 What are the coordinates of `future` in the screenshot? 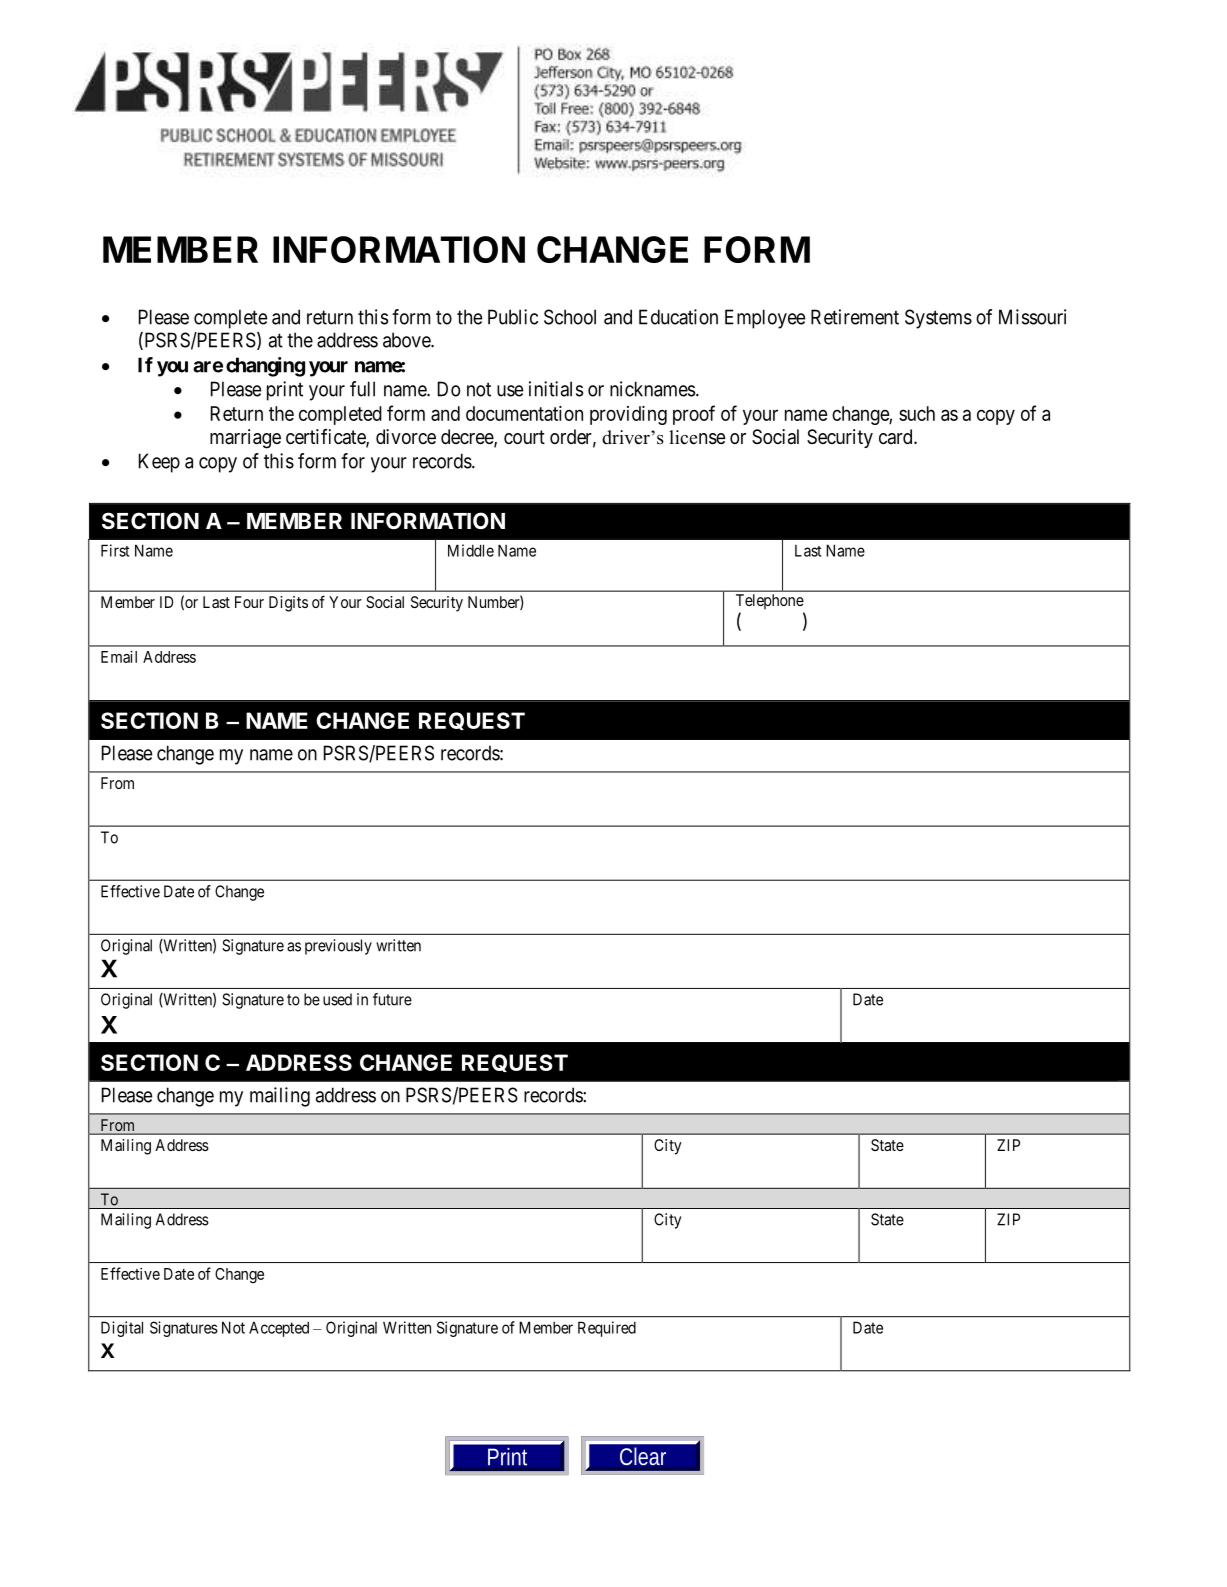 It's located at (392, 999).
